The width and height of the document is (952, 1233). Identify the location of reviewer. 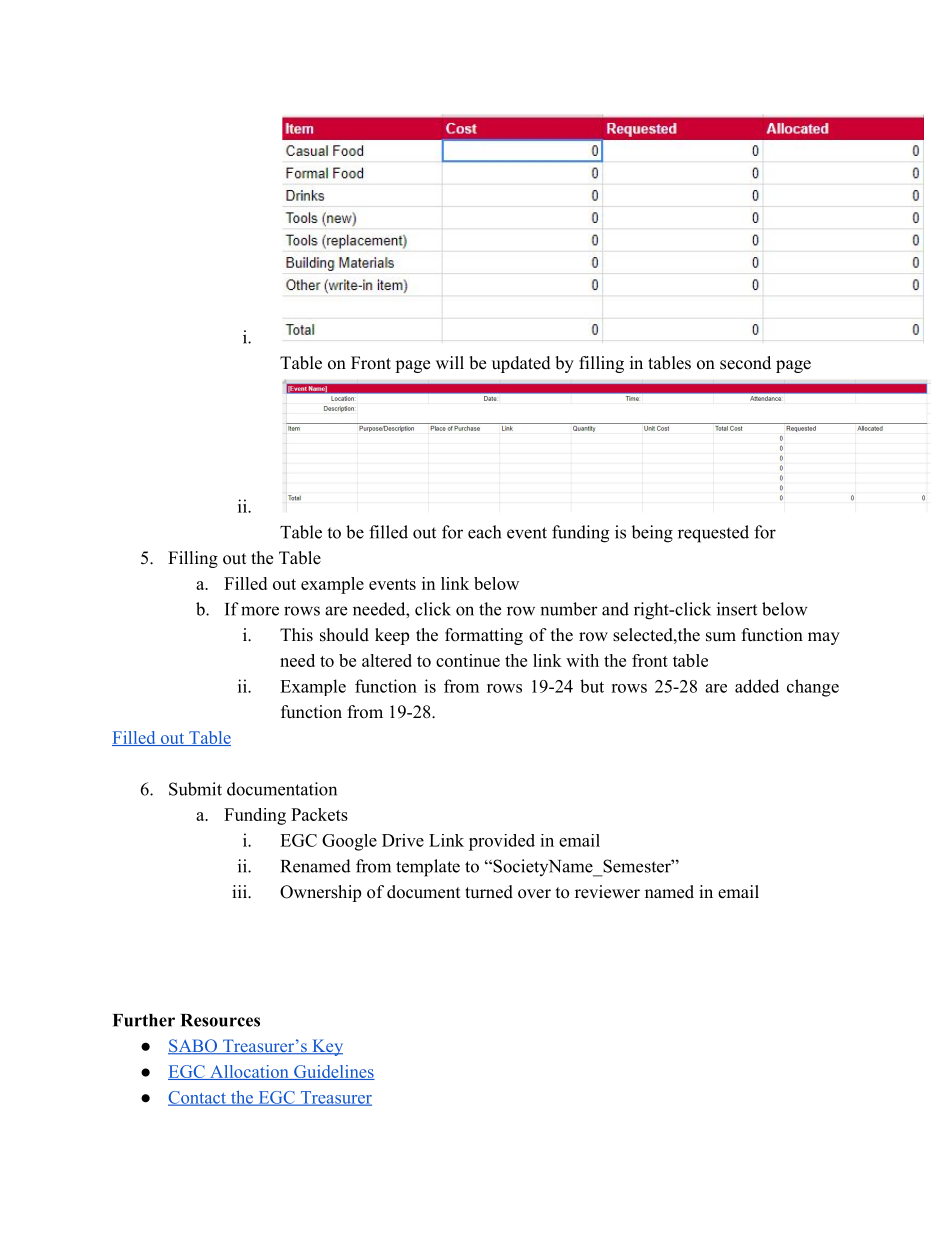
(607, 892).
